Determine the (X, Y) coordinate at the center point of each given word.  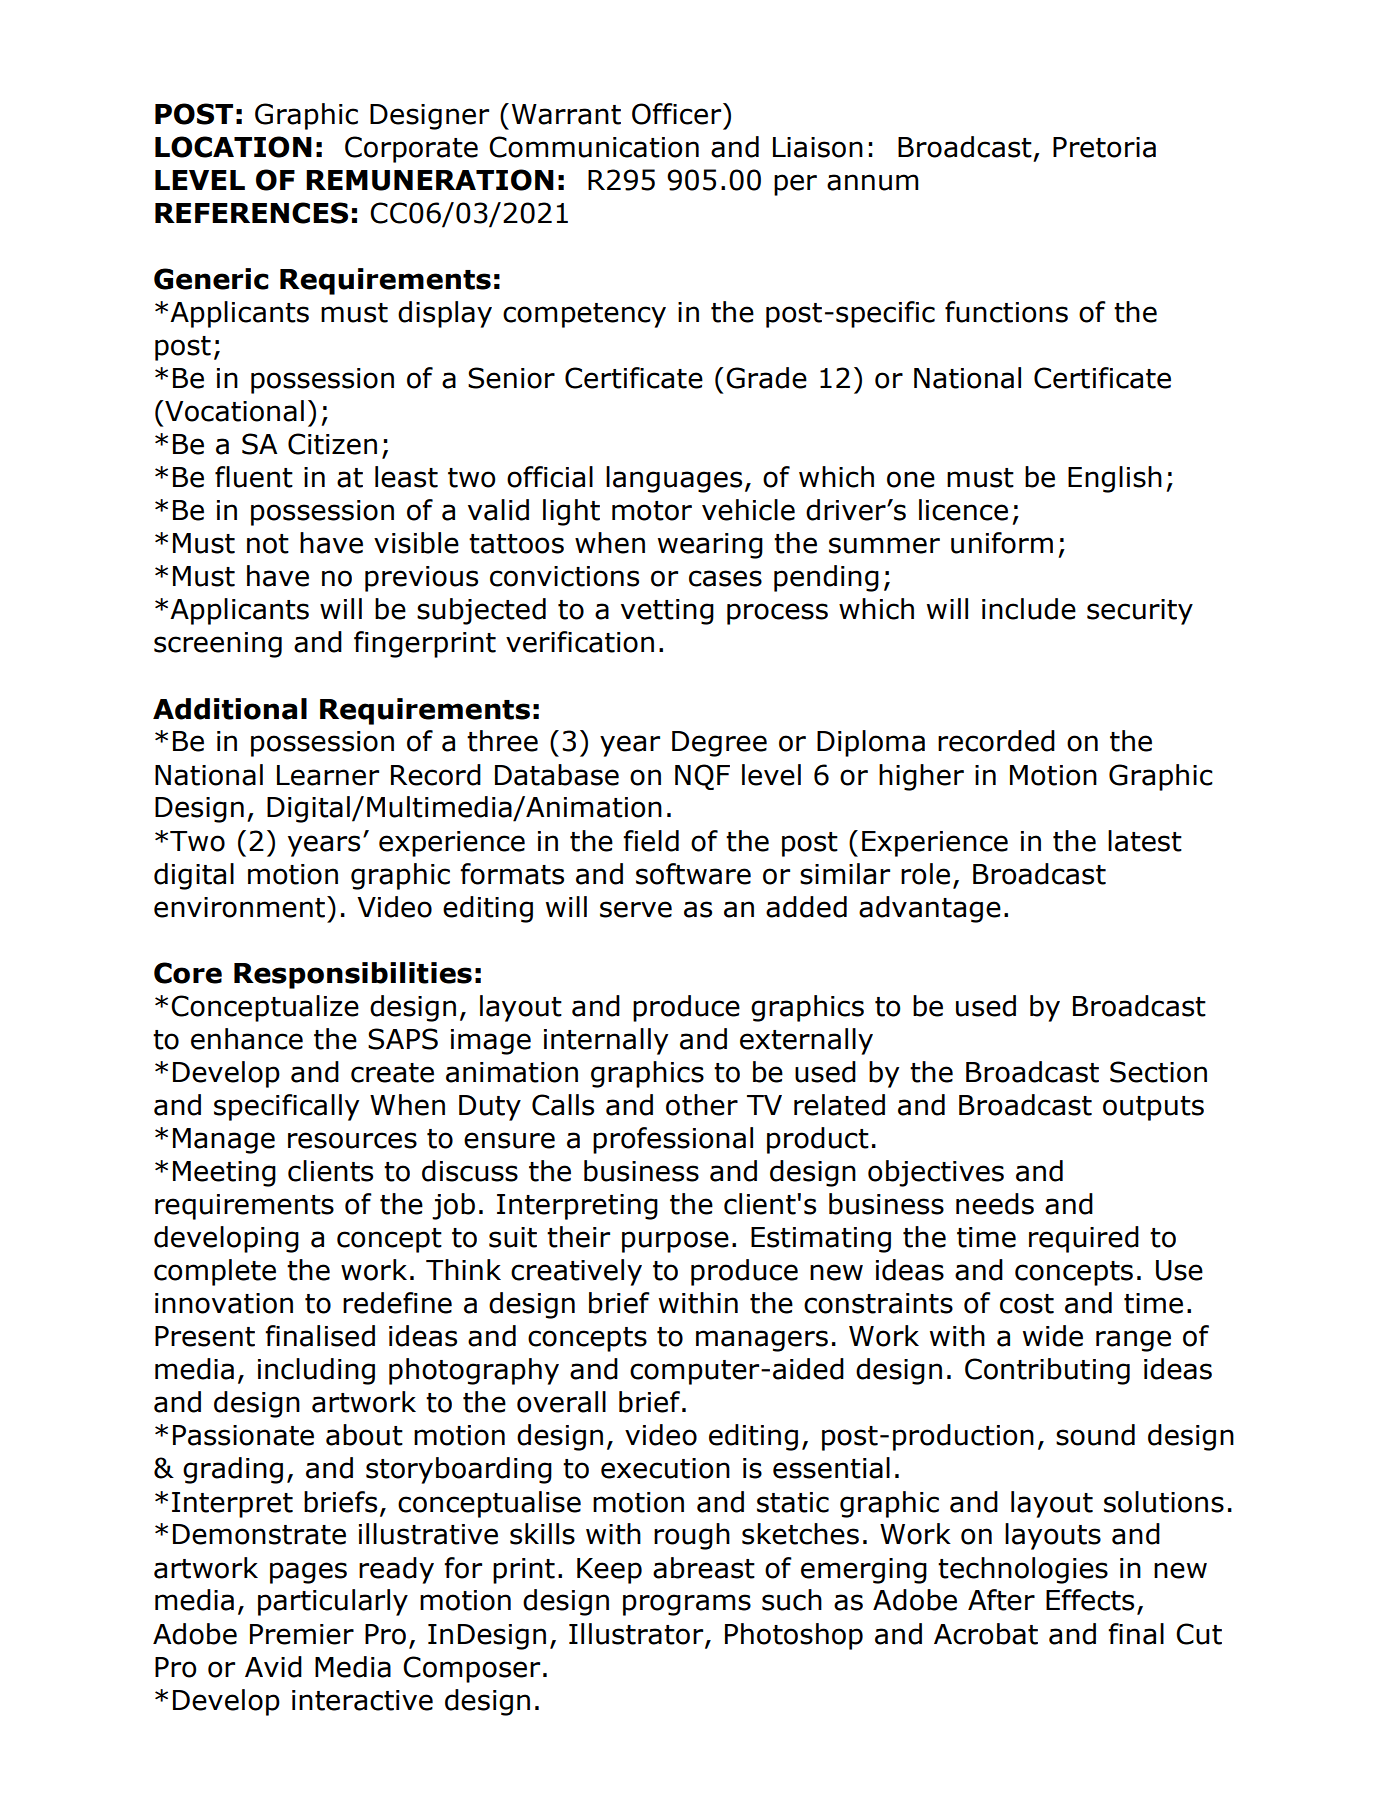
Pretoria (1104, 147)
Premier (302, 1634)
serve (636, 909)
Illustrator (637, 1634)
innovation (224, 1303)
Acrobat (986, 1634)
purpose (675, 1242)
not (268, 544)
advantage (930, 909)
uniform (1002, 543)
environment (241, 907)
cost (1027, 1304)
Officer (678, 114)
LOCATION (233, 147)
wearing (710, 546)
